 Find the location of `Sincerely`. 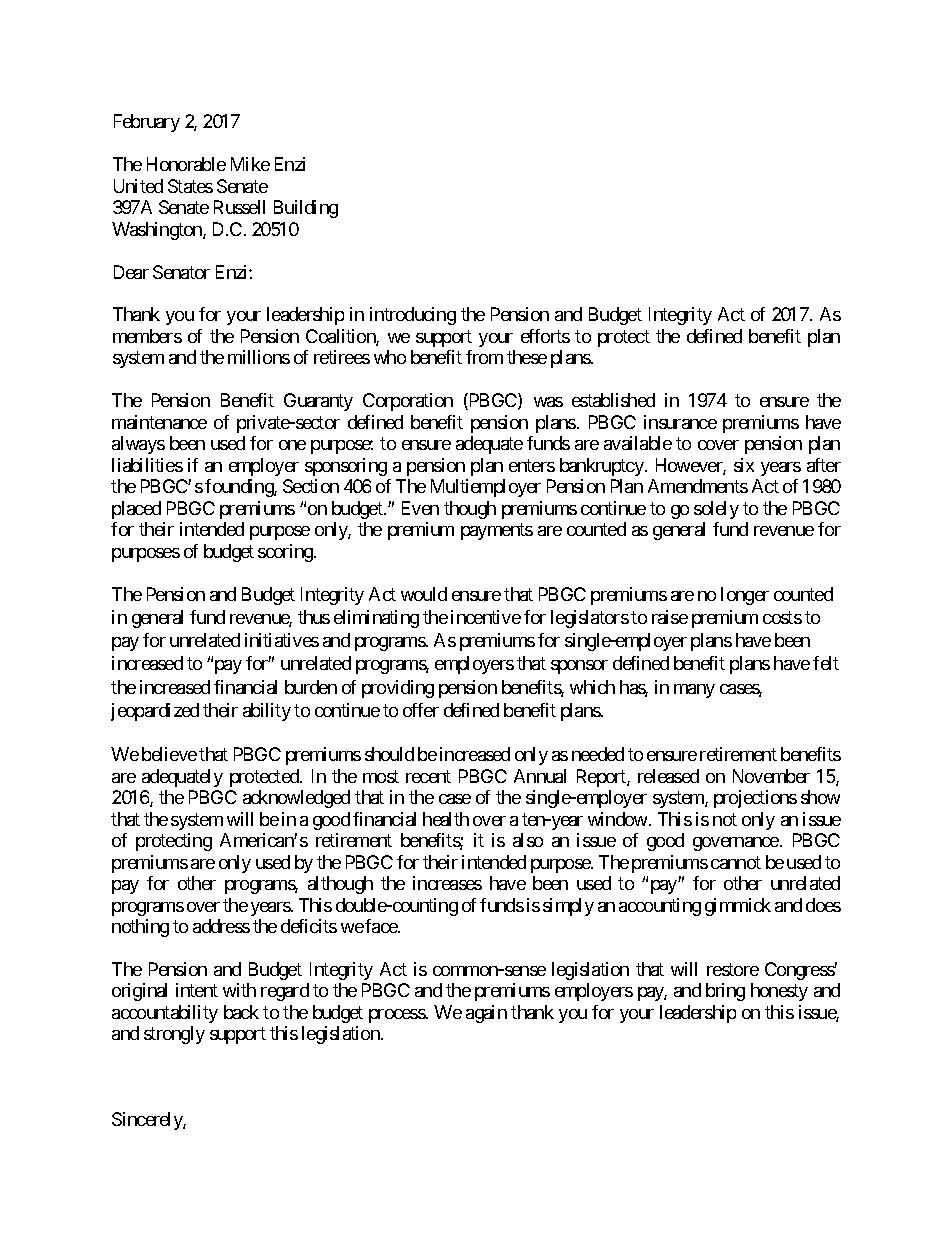

Sincerely is located at coordinates (148, 1121).
